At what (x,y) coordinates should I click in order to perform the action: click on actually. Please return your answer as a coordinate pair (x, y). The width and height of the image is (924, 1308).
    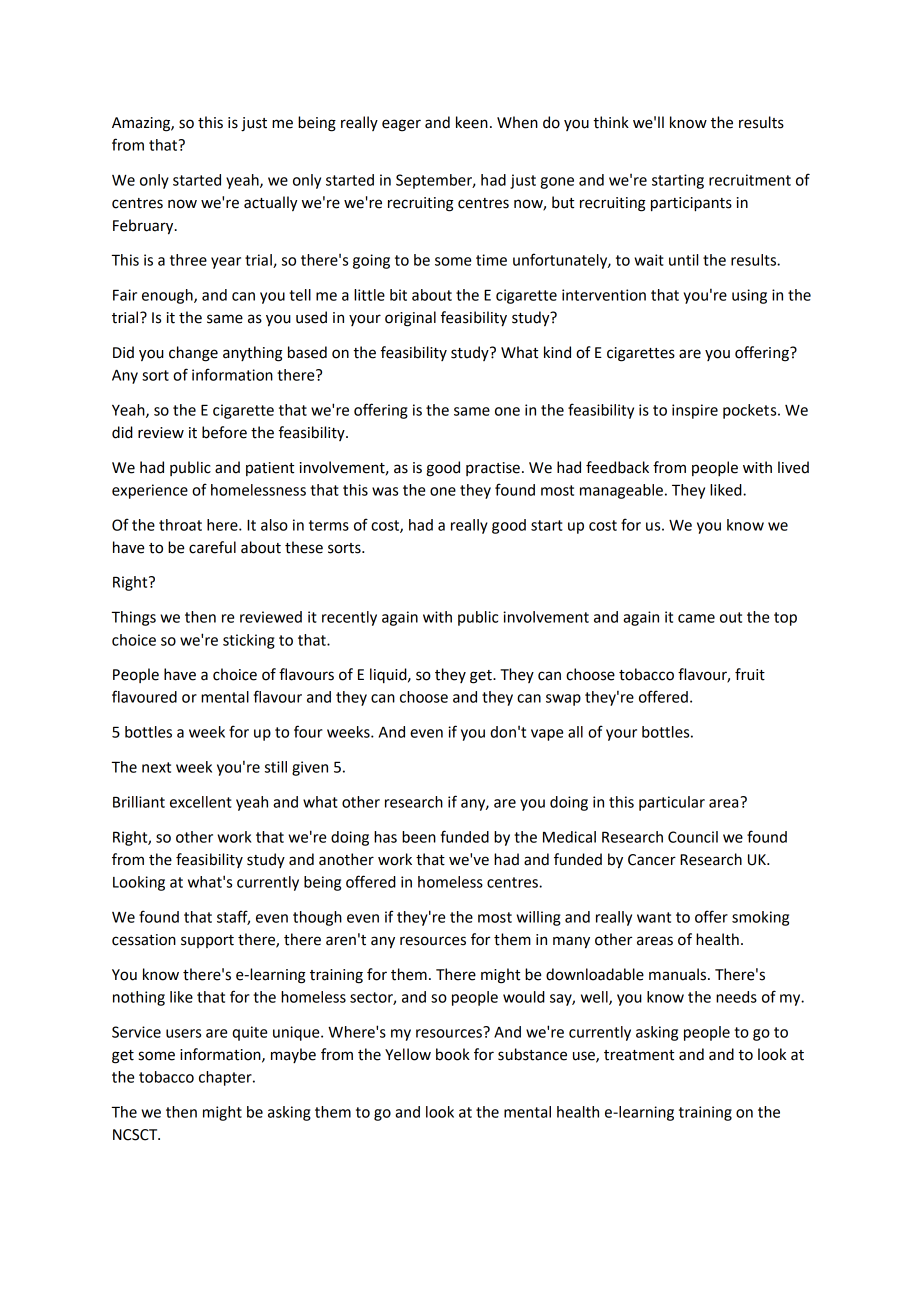
    Looking at the image, I should click on (271, 203).
